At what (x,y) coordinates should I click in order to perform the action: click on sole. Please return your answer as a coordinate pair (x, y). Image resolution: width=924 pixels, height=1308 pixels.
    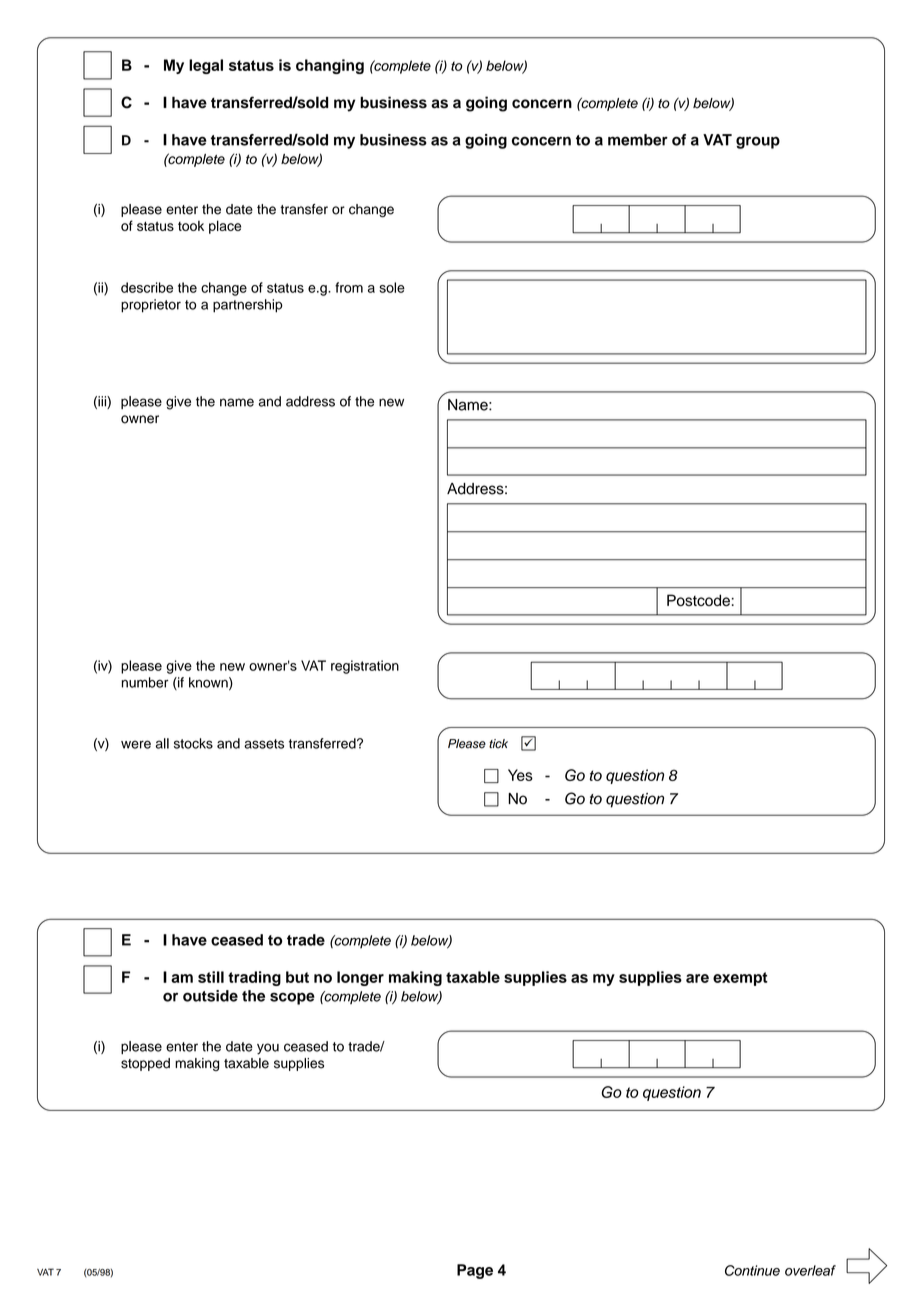
    Looking at the image, I should click on (392, 287).
